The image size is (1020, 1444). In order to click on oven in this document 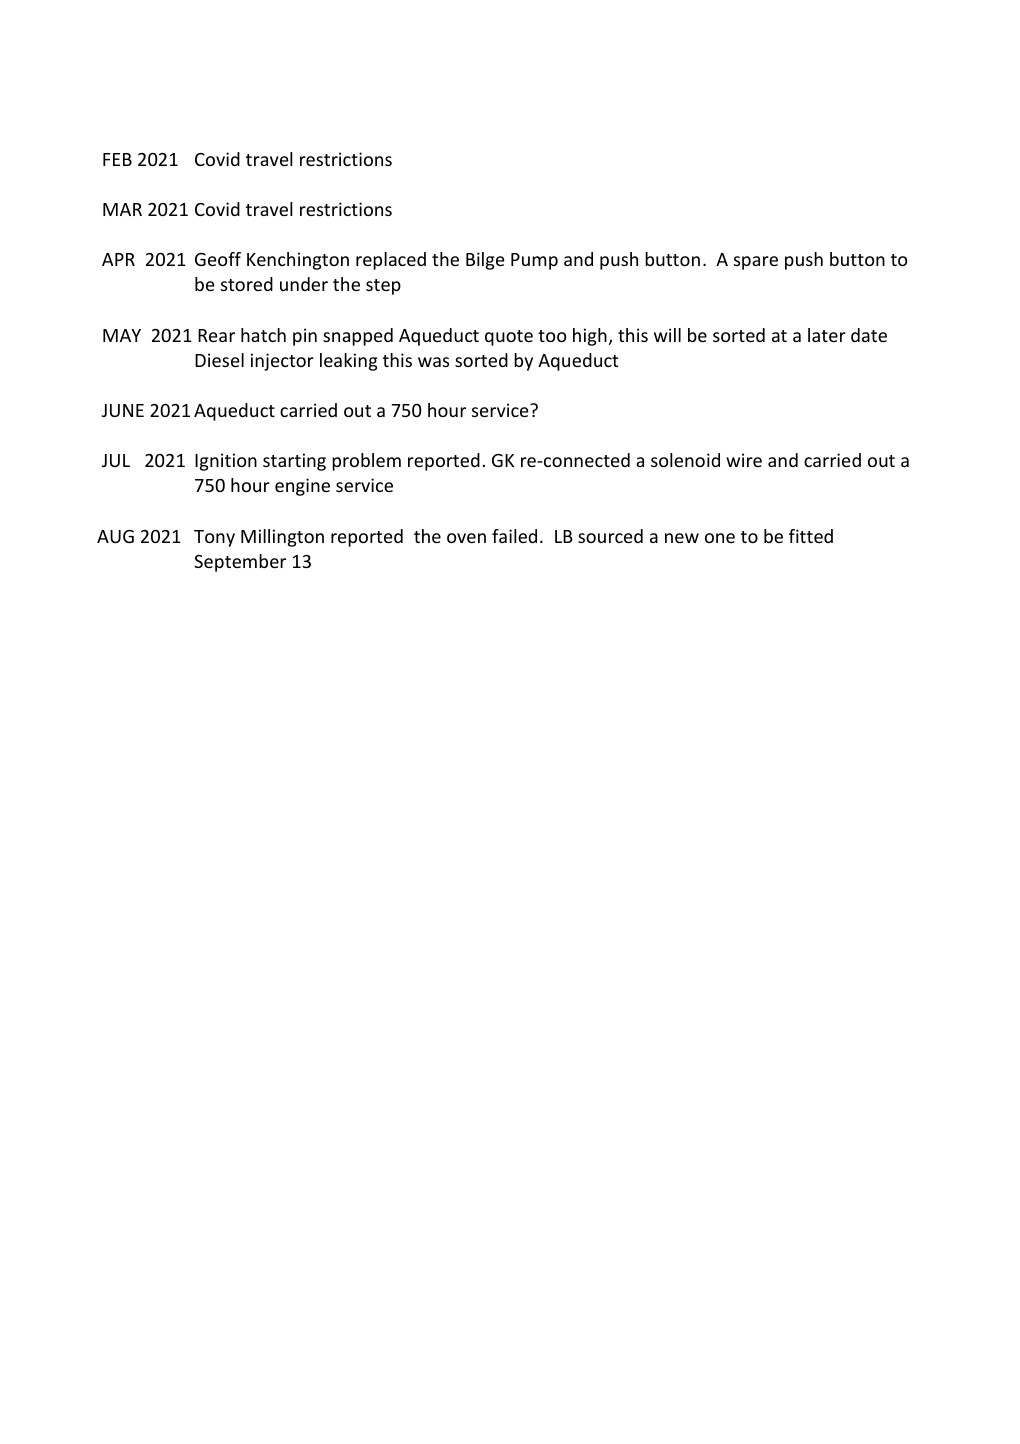, I will do `click(466, 538)`.
